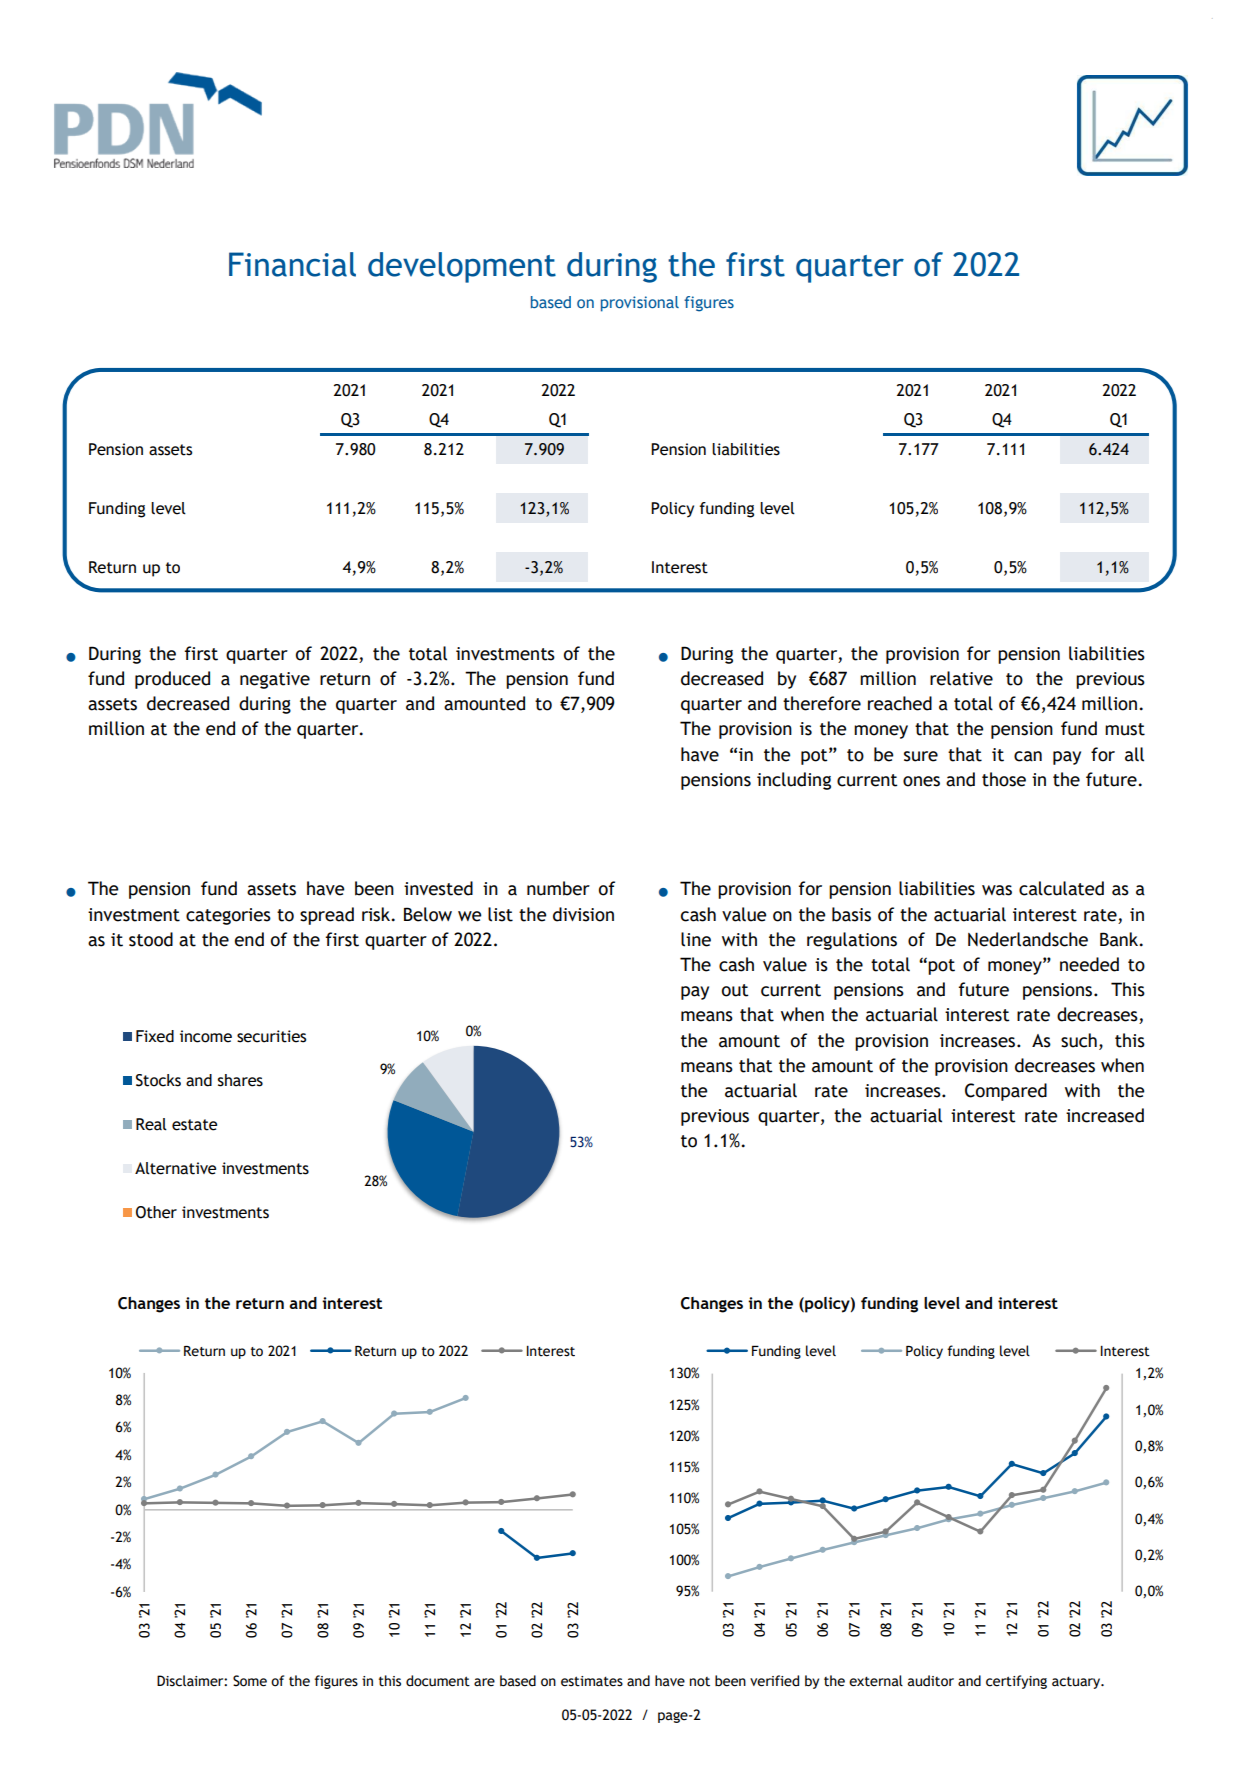 The height and width of the screenshot is (1766, 1248). What do you see at coordinates (961, 678) in the screenshot?
I see `relative` at bounding box center [961, 678].
